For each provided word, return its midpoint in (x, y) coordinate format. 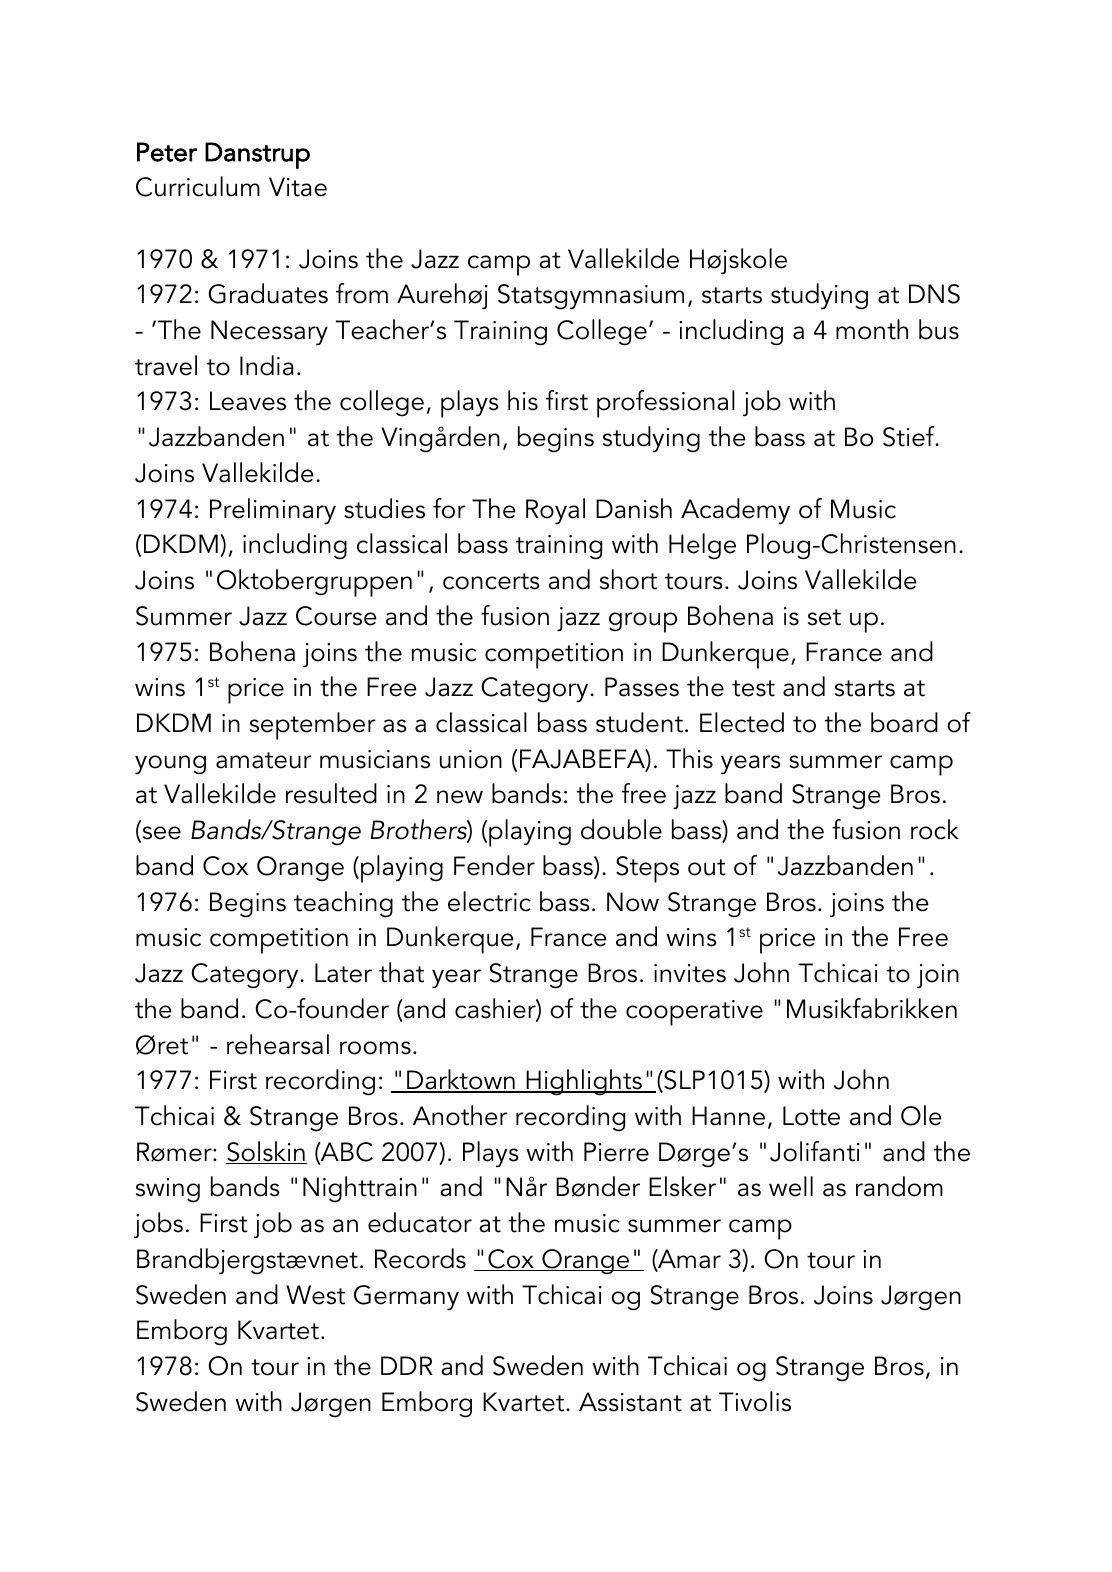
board (904, 722)
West (315, 1295)
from (362, 293)
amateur (264, 760)
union (471, 759)
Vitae (298, 187)
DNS (934, 294)
